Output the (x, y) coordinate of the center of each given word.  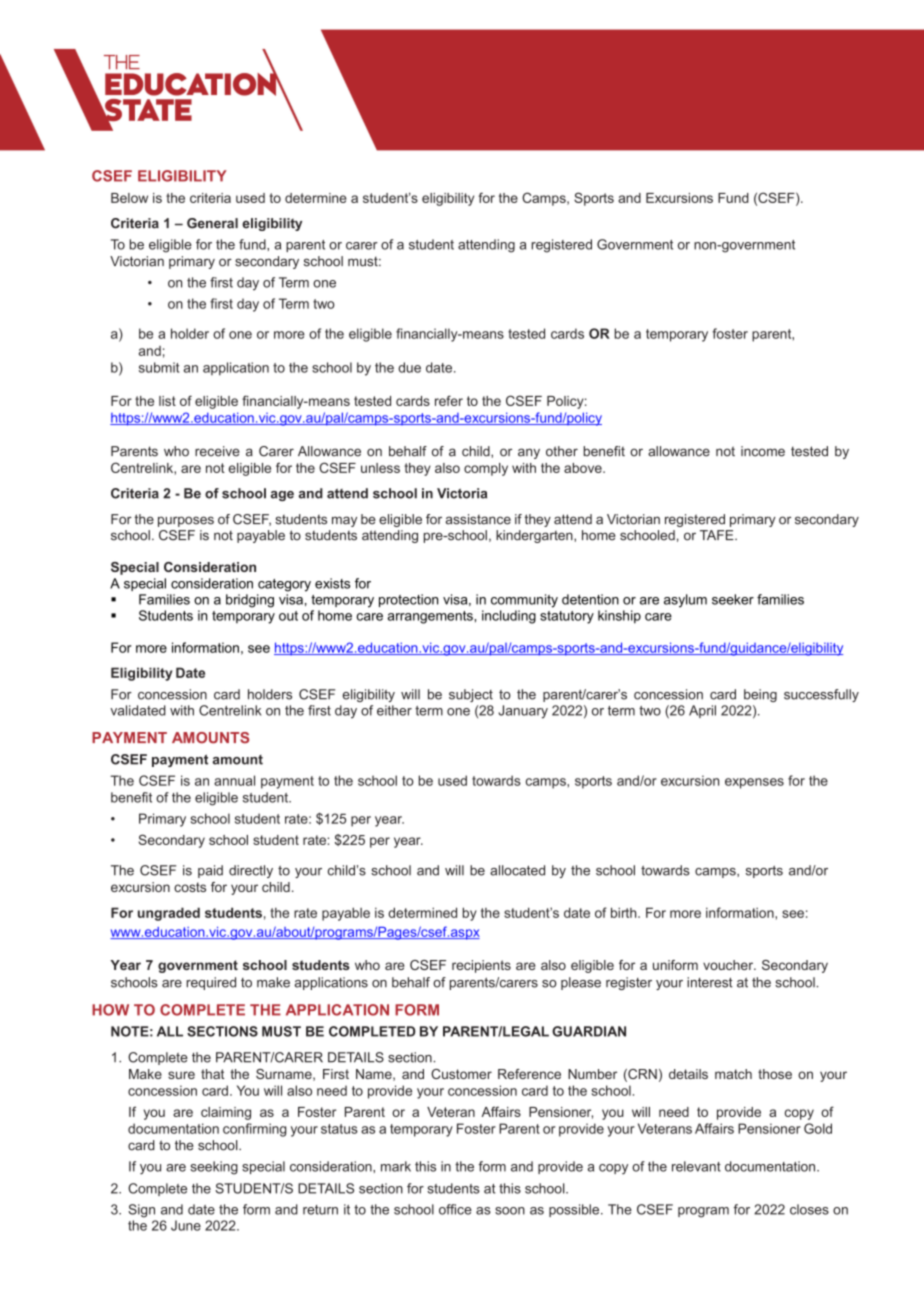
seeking (214, 1168)
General (212, 223)
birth (625, 912)
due (409, 367)
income (763, 451)
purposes (186, 521)
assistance (478, 519)
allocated (517, 870)
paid (210, 871)
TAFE (718, 535)
